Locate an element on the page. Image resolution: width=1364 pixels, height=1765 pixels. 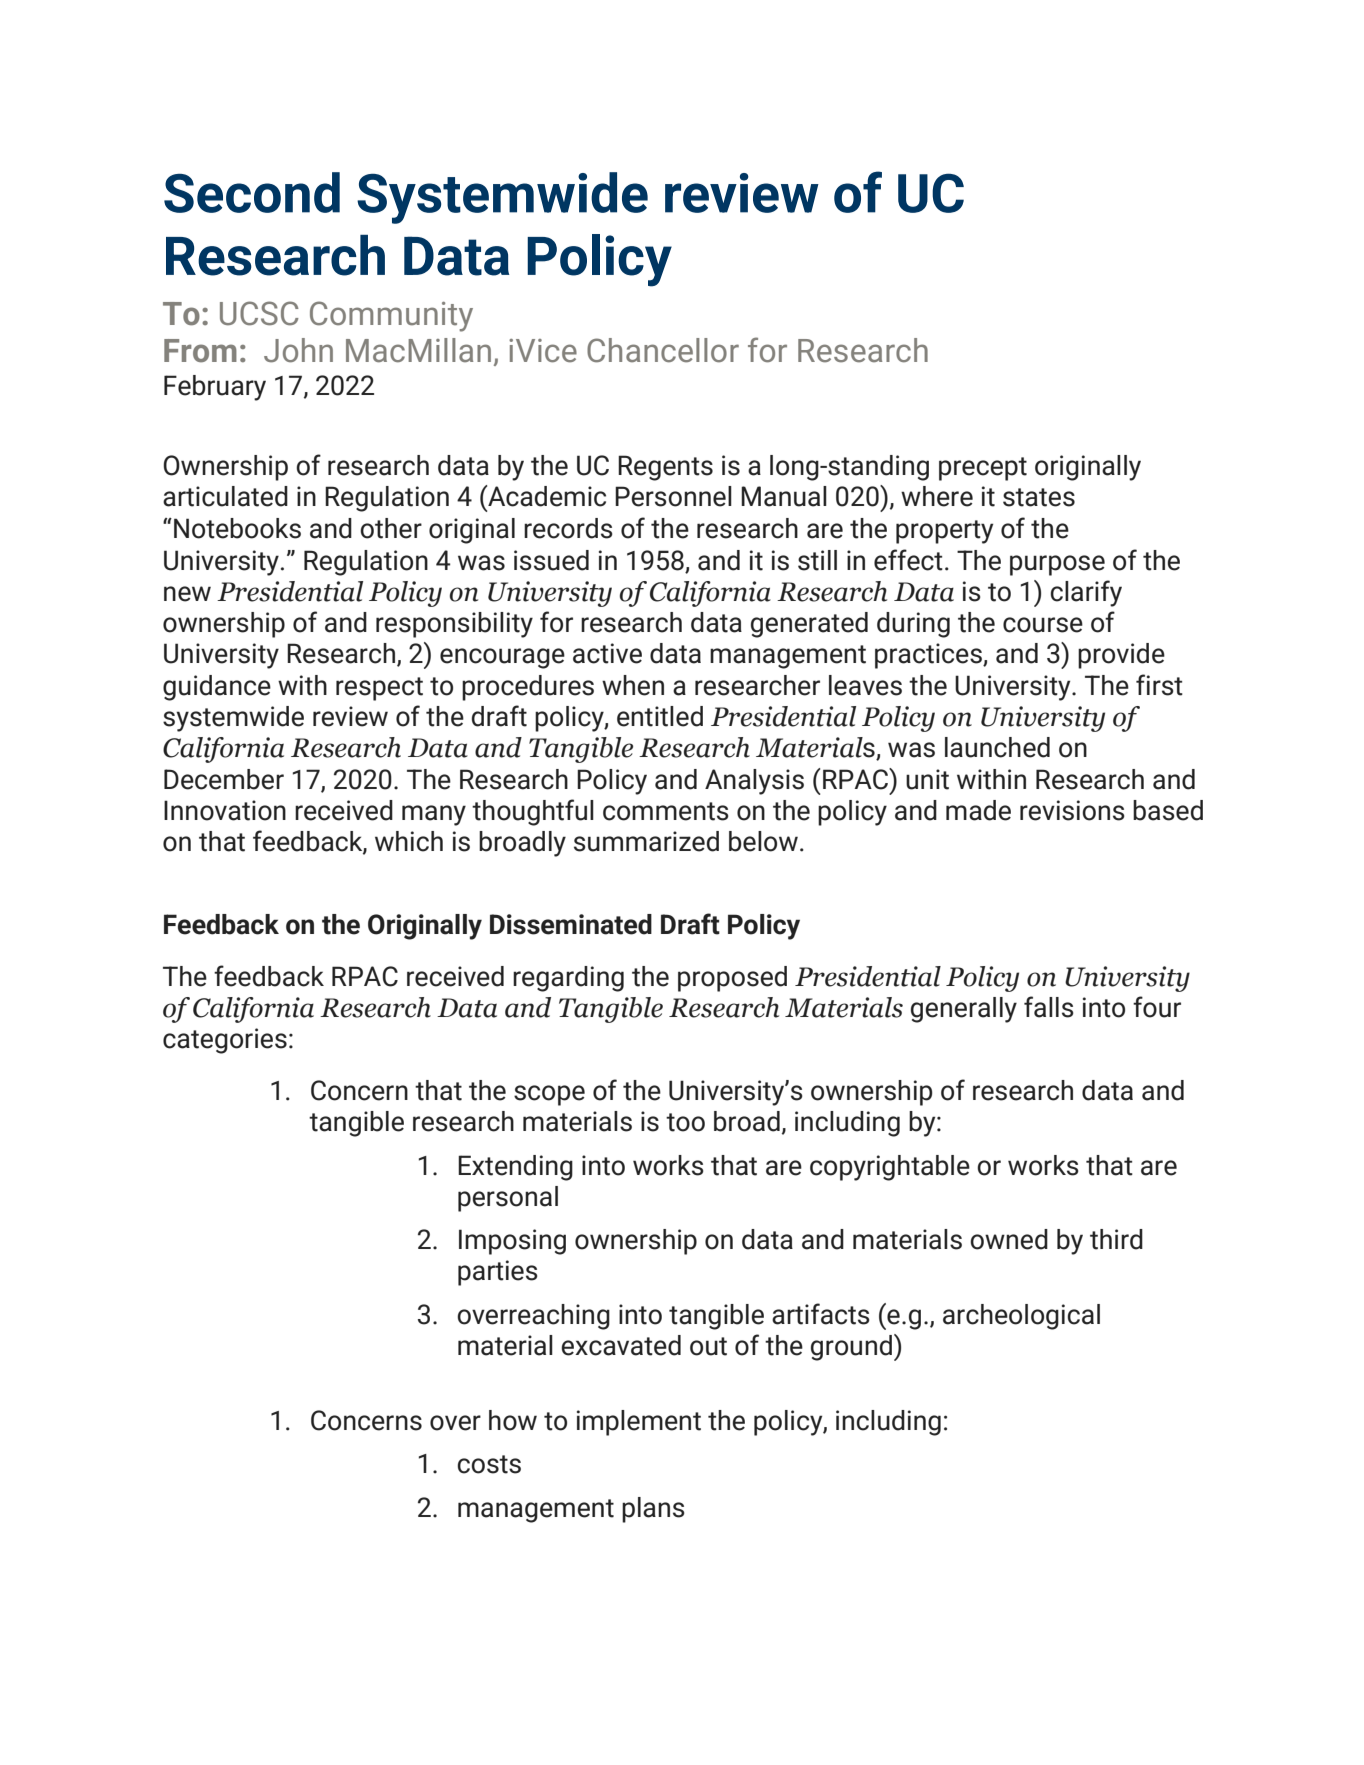
falls is located at coordinates (1049, 1007).
